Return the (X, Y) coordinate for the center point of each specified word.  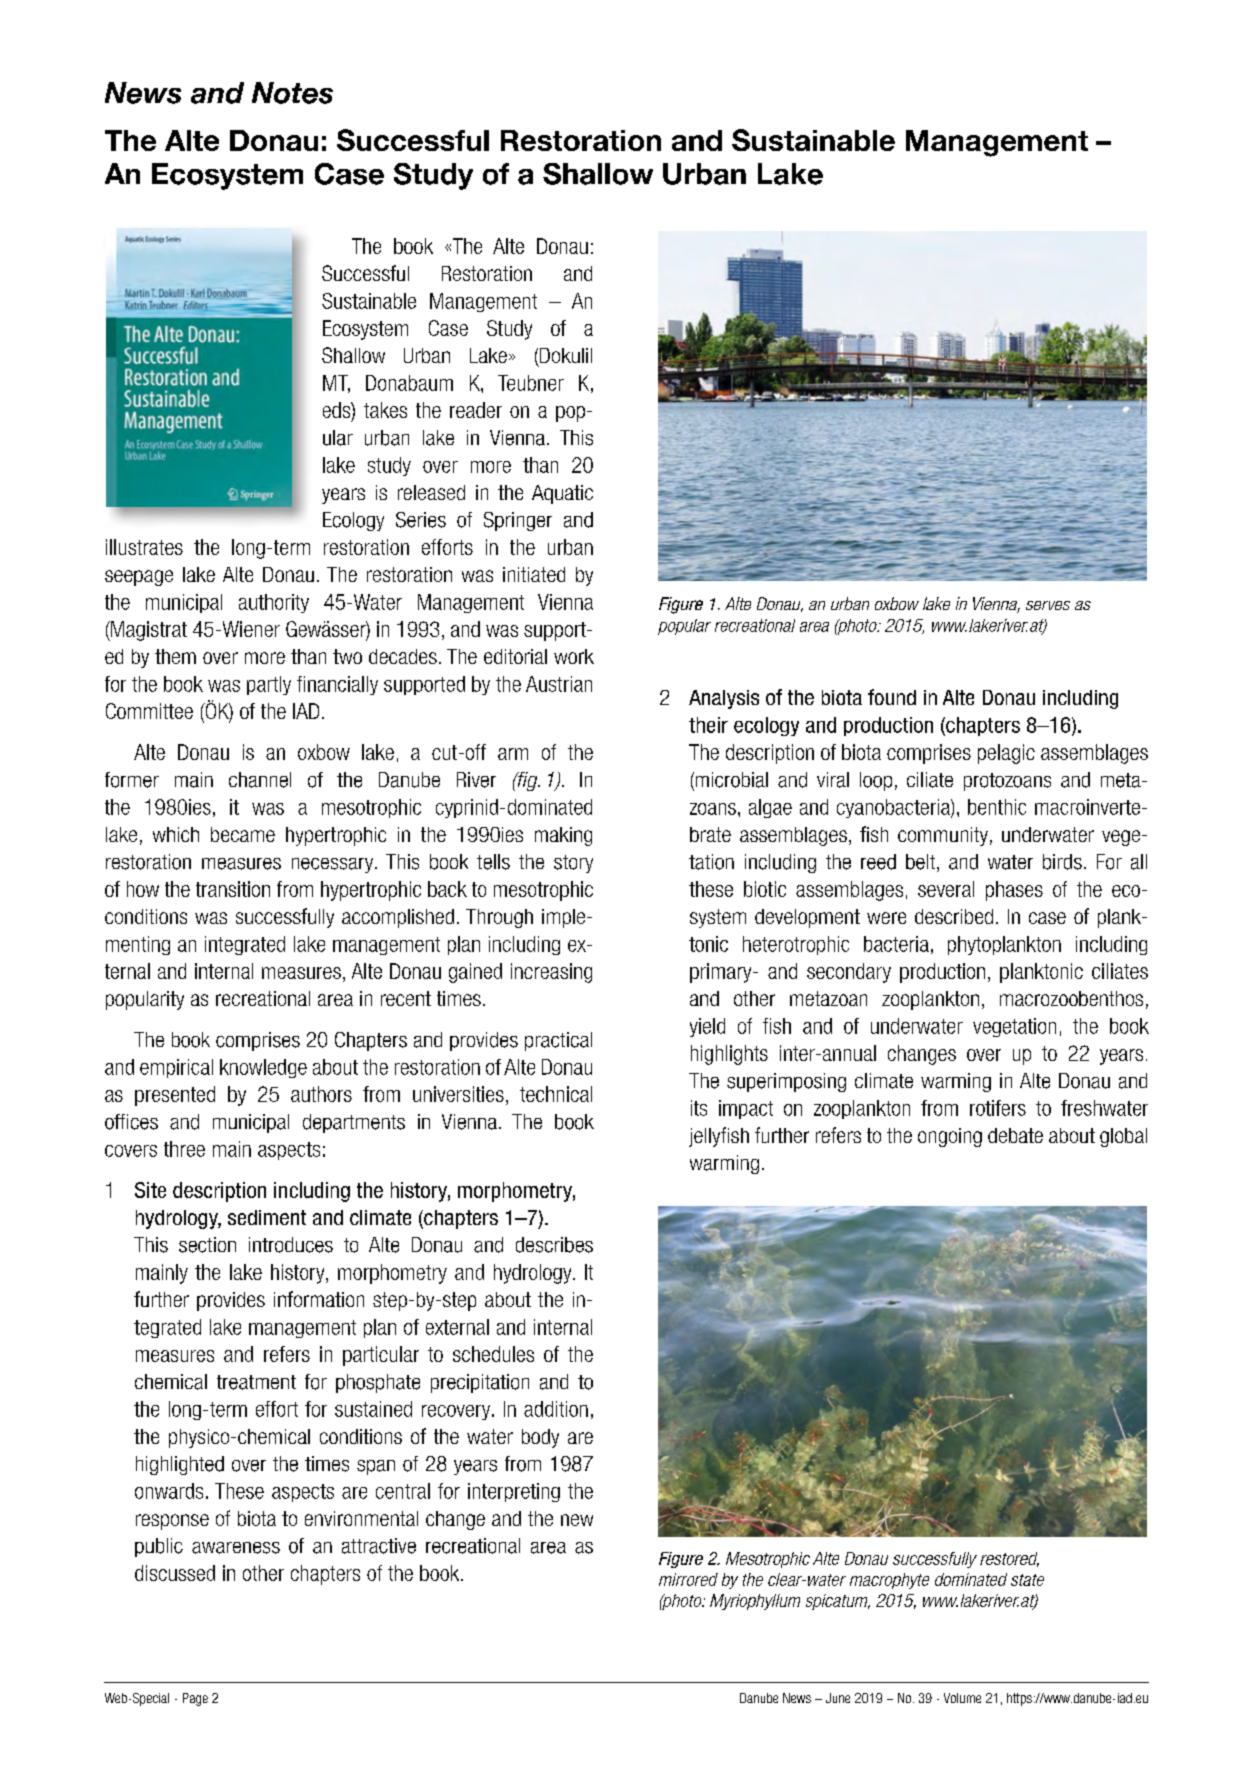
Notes (292, 93)
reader (476, 410)
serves (1048, 605)
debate (1015, 1135)
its (699, 1108)
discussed (175, 1573)
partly (269, 685)
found (892, 697)
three (184, 1149)
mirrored (688, 1579)
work (574, 656)
